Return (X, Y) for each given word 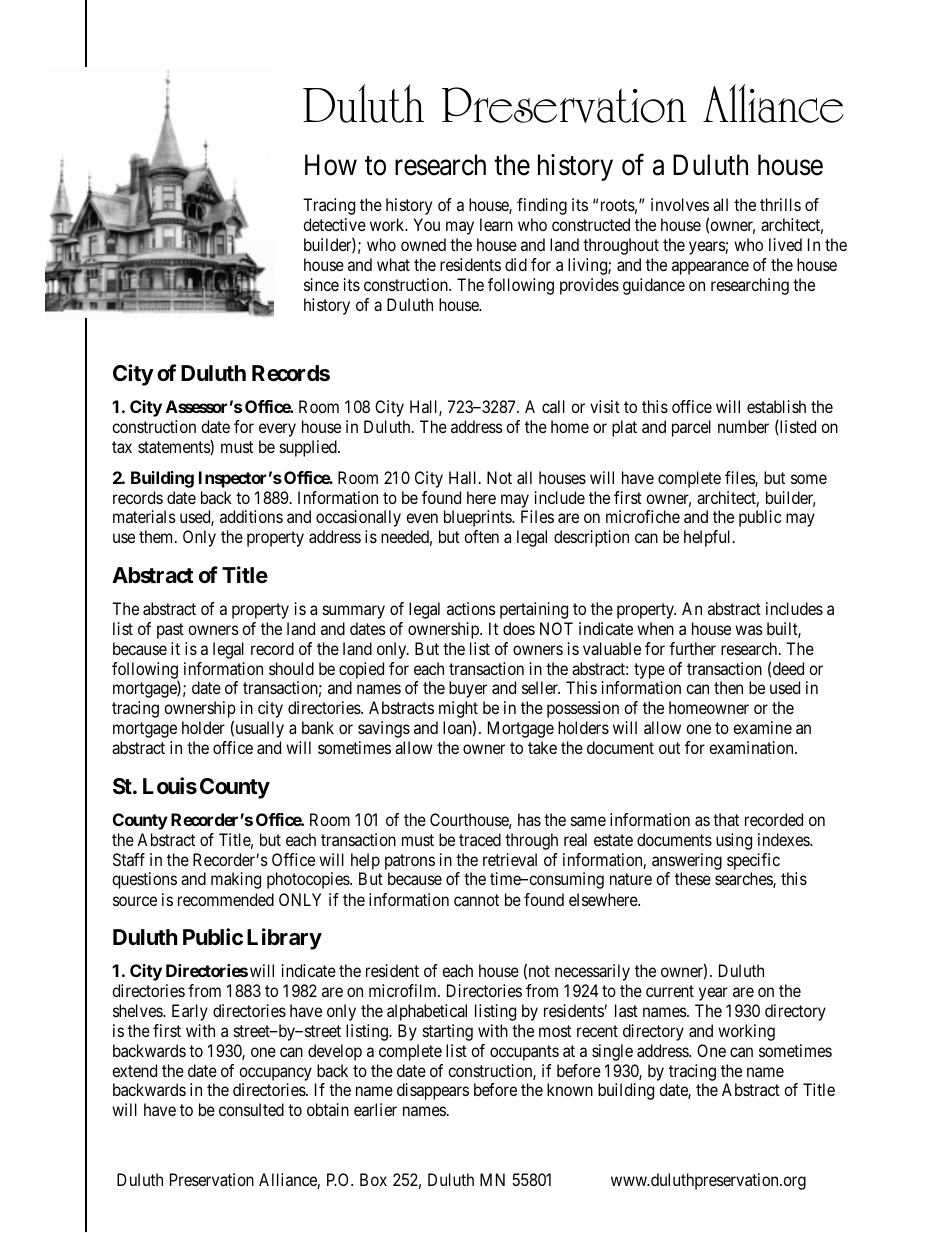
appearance (710, 268)
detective (334, 224)
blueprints (478, 518)
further (692, 648)
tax (122, 447)
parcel (691, 428)
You (426, 224)
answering (687, 861)
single (612, 1052)
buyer (468, 689)
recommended (226, 899)
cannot (476, 900)
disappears (433, 1091)
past (170, 631)
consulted (251, 1109)
